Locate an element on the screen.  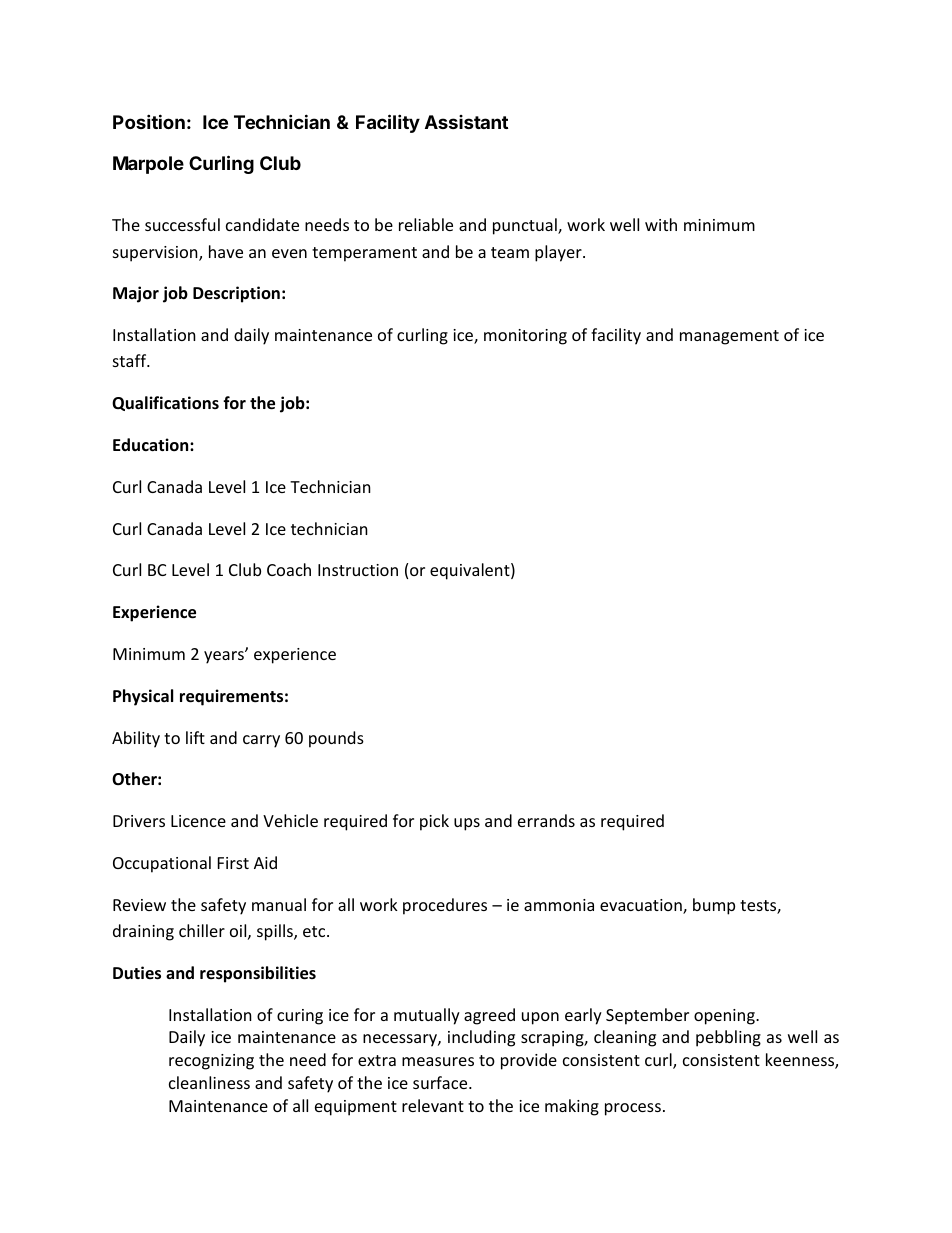
pick is located at coordinates (434, 822).
